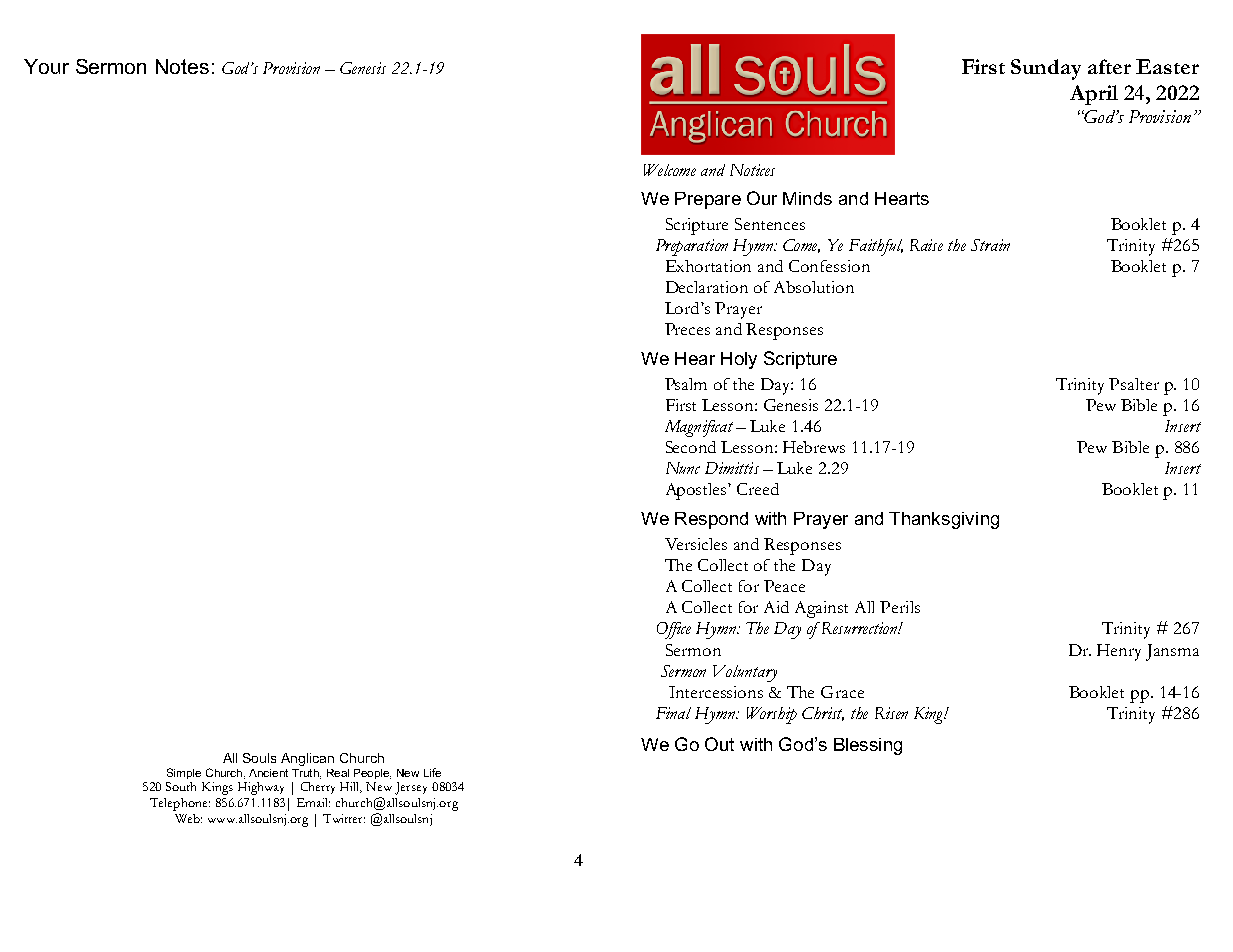  Describe the element at coordinates (182, 66) in the screenshot. I see `Notes` at that location.
